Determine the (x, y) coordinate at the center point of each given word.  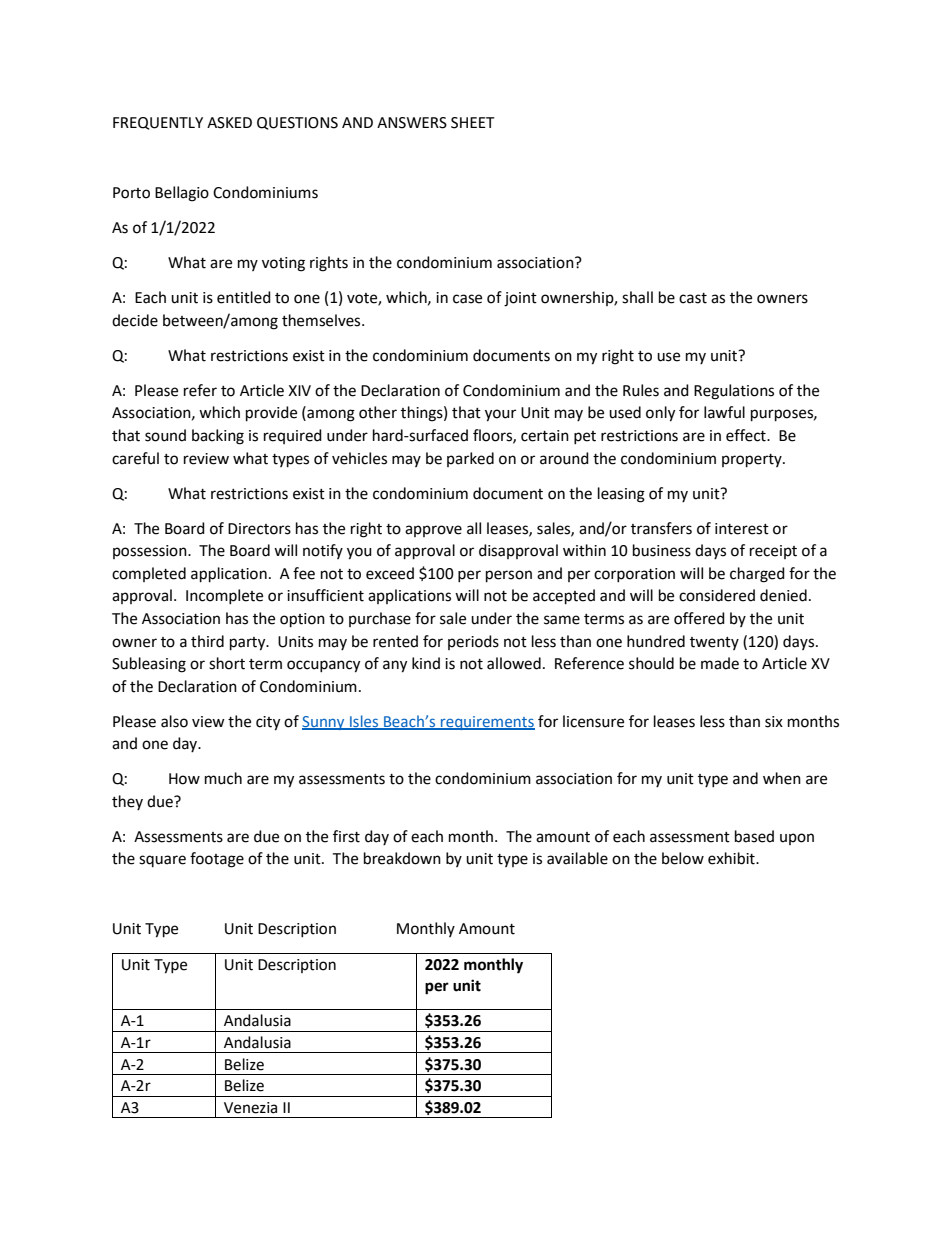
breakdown (402, 858)
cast (693, 298)
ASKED (229, 123)
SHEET (473, 123)
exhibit (732, 858)
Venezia (250, 1108)
